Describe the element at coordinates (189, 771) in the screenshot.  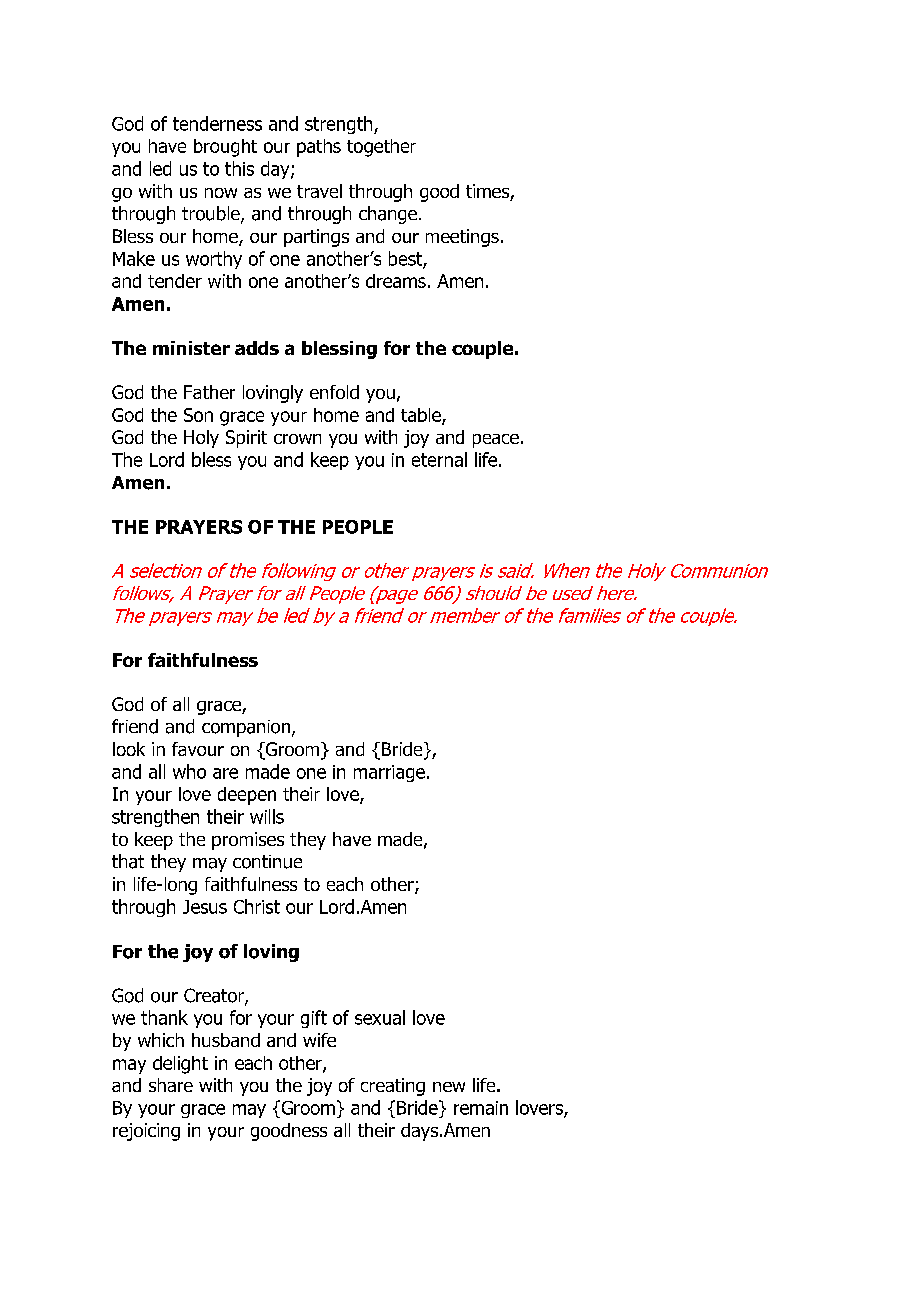
I see `who` at that location.
